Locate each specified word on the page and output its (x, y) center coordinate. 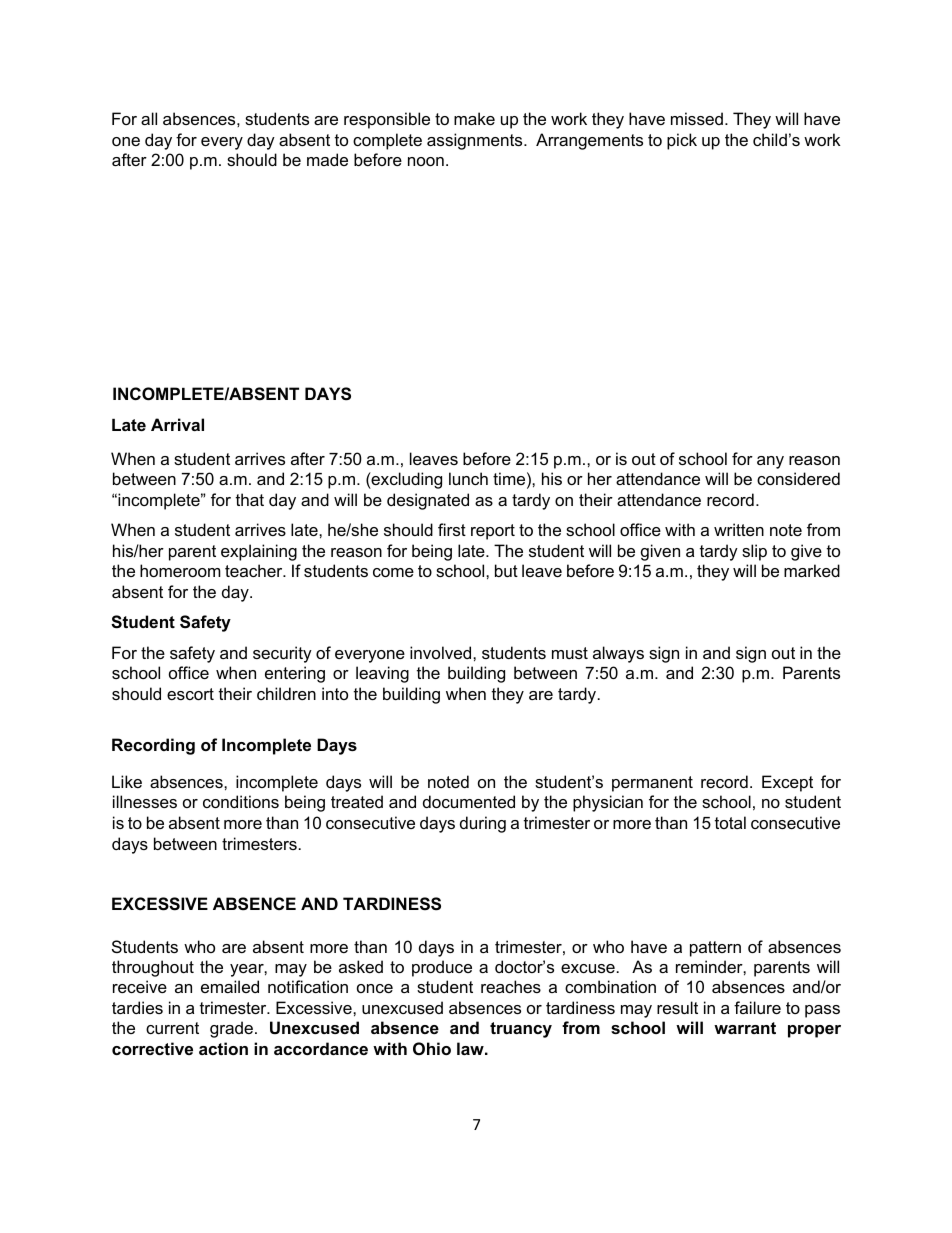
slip (754, 552)
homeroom (180, 570)
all (149, 118)
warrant (745, 1028)
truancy (521, 1030)
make (474, 118)
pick (682, 141)
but (506, 570)
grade (231, 1029)
